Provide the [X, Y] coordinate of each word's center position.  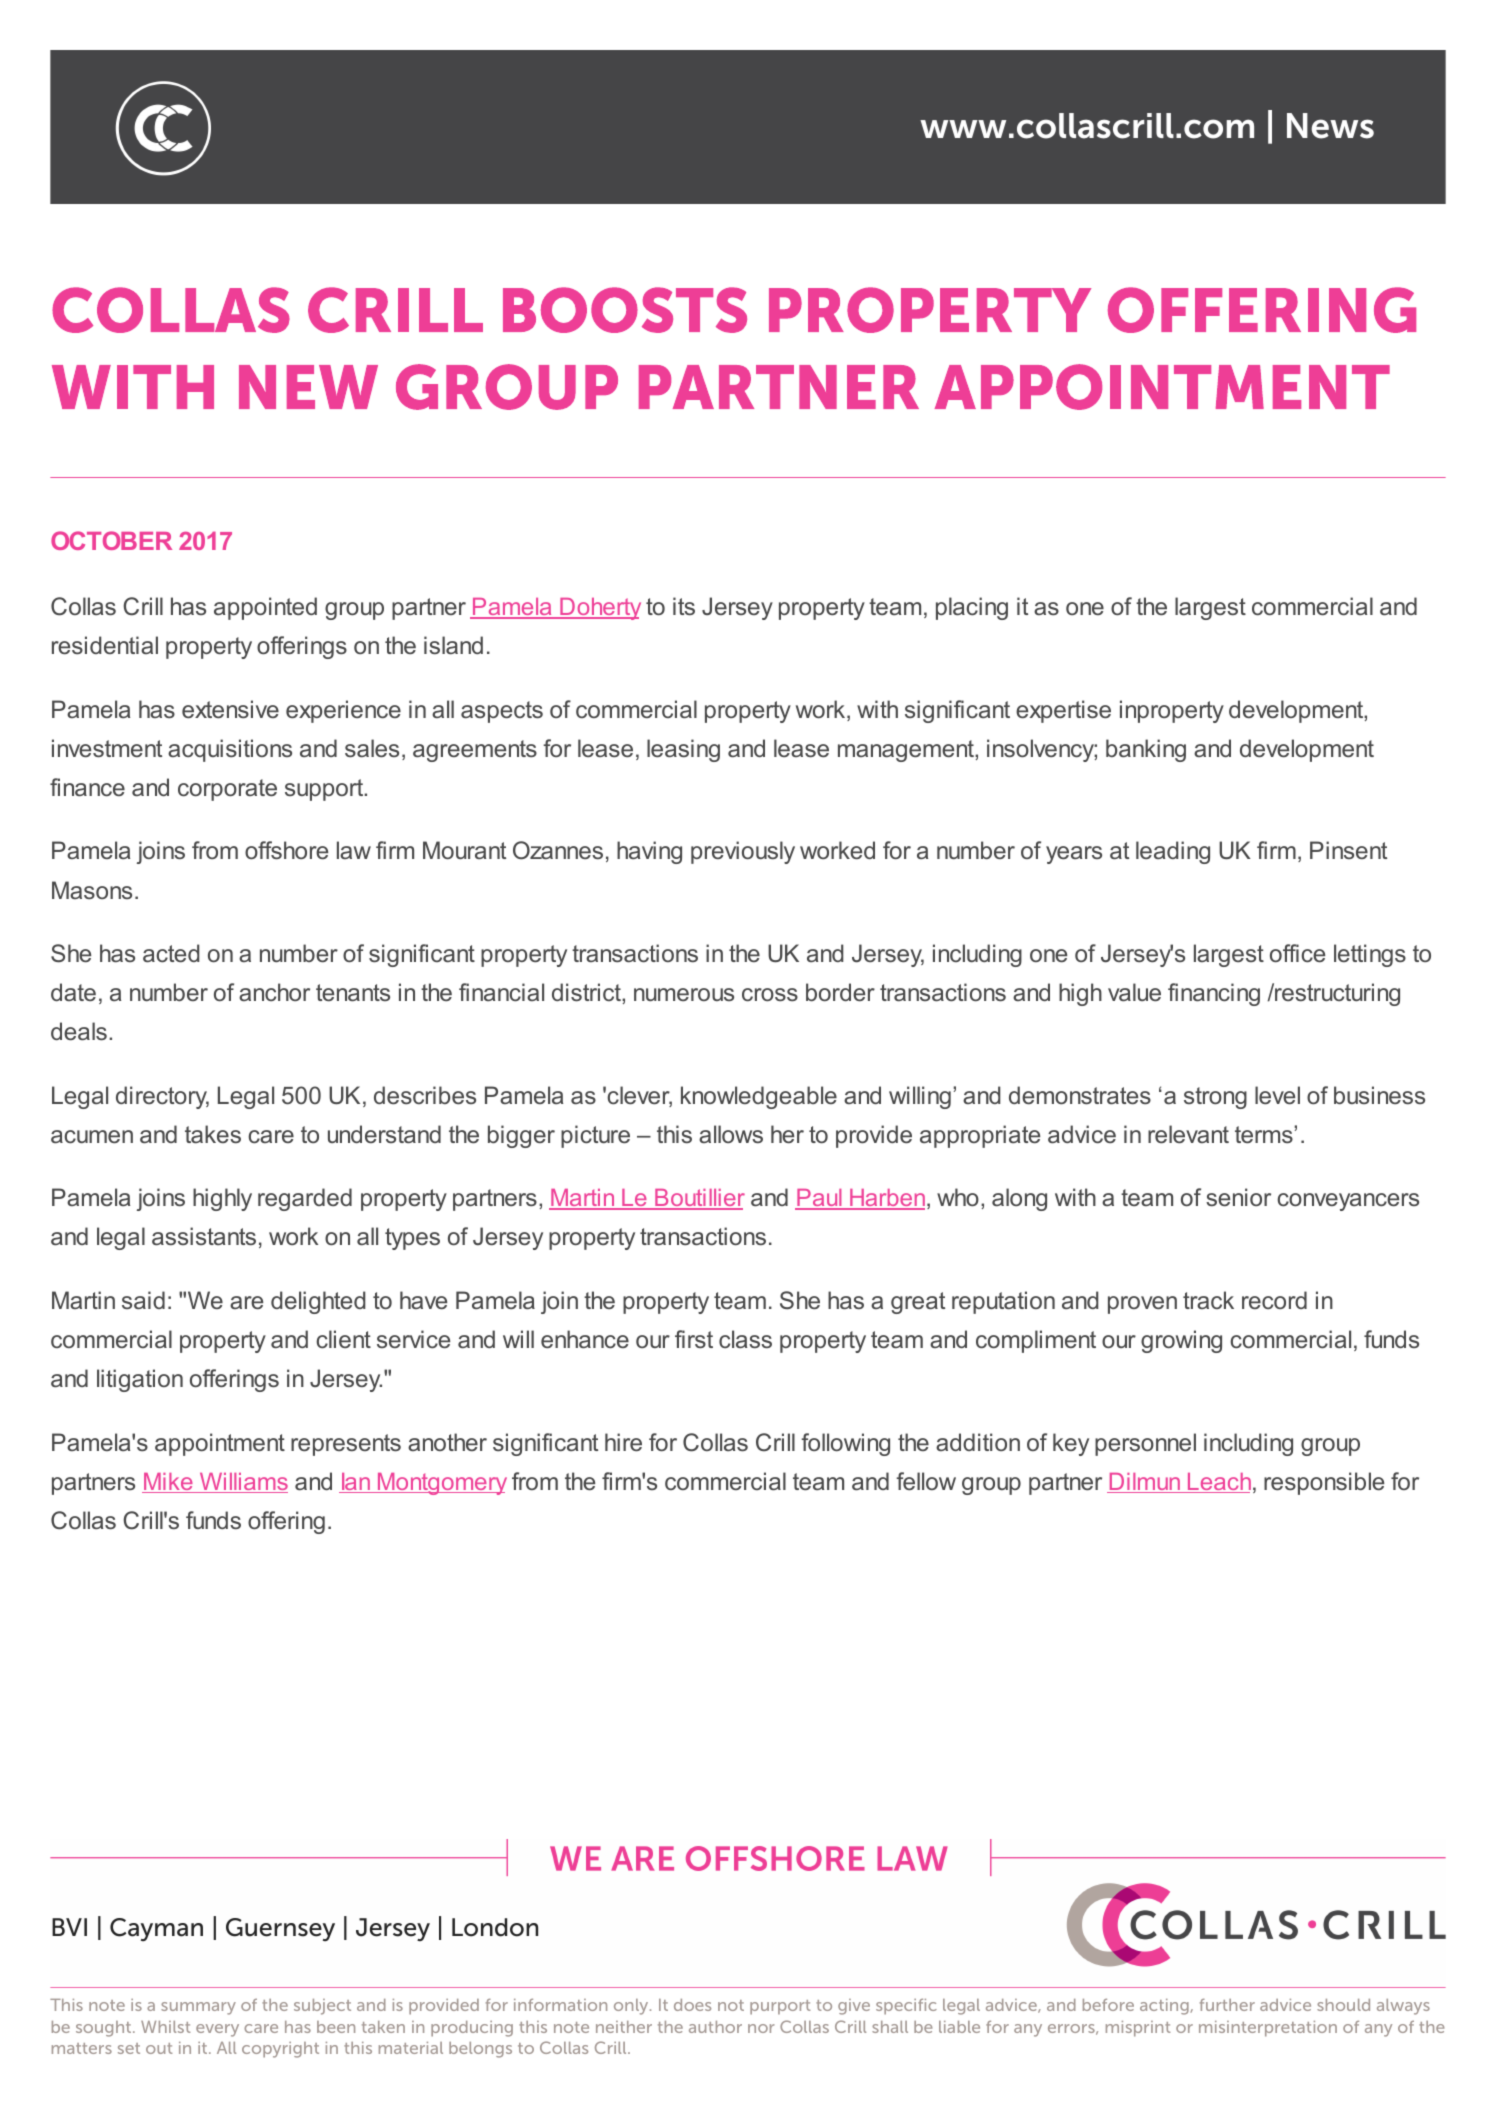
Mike [168, 1483]
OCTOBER [111, 540]
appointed [265, 608]
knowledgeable [759, 1097]
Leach [1218, 1483]
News [1330, 126]
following [845, 1444]
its [684, 606]
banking [1146, 750]
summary [198, 2008]
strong [1215, 1098]
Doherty [599, 609]
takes [213, 1134]
